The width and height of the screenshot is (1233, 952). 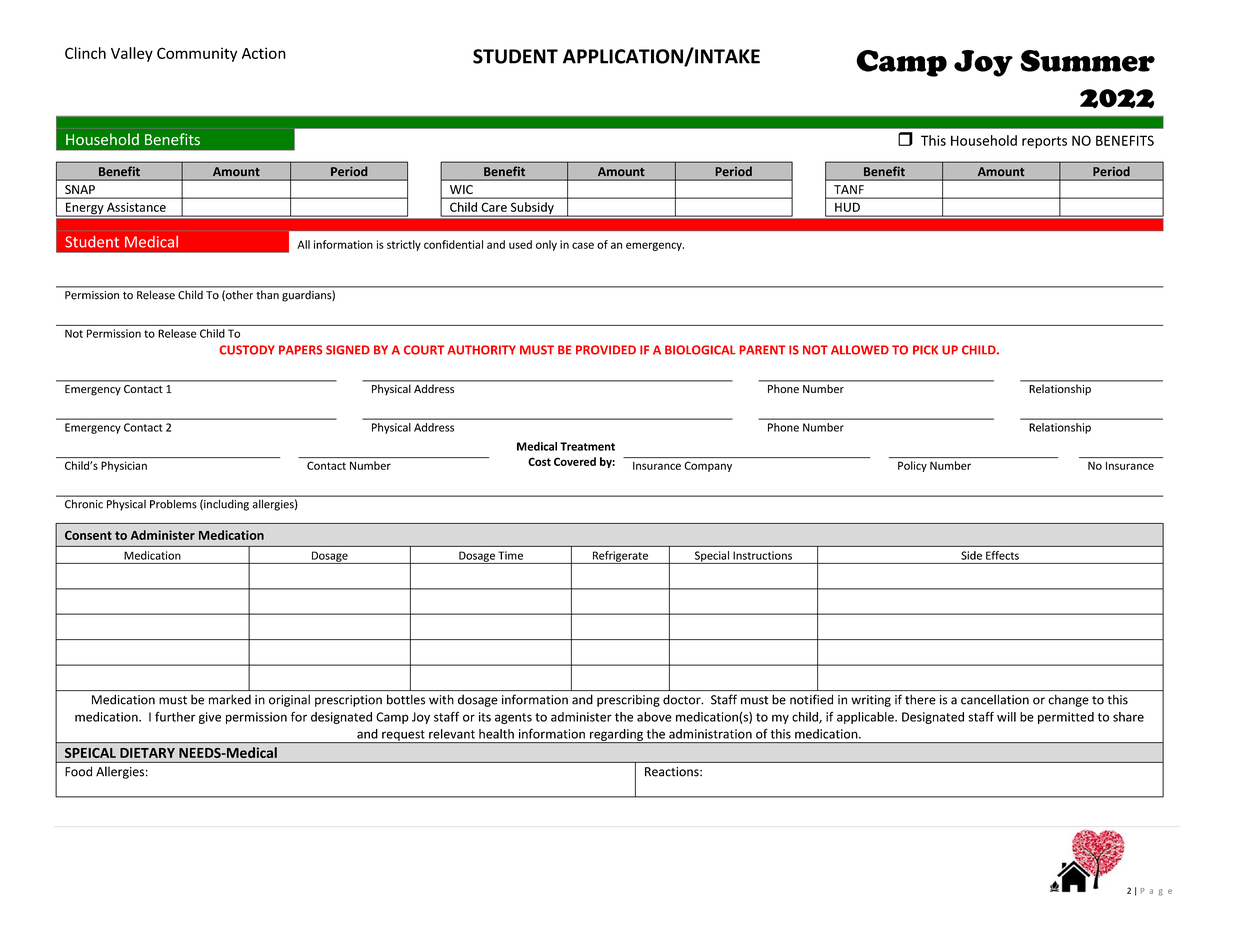 I want to click on Refrigerate, so click(x=620, y=557).
